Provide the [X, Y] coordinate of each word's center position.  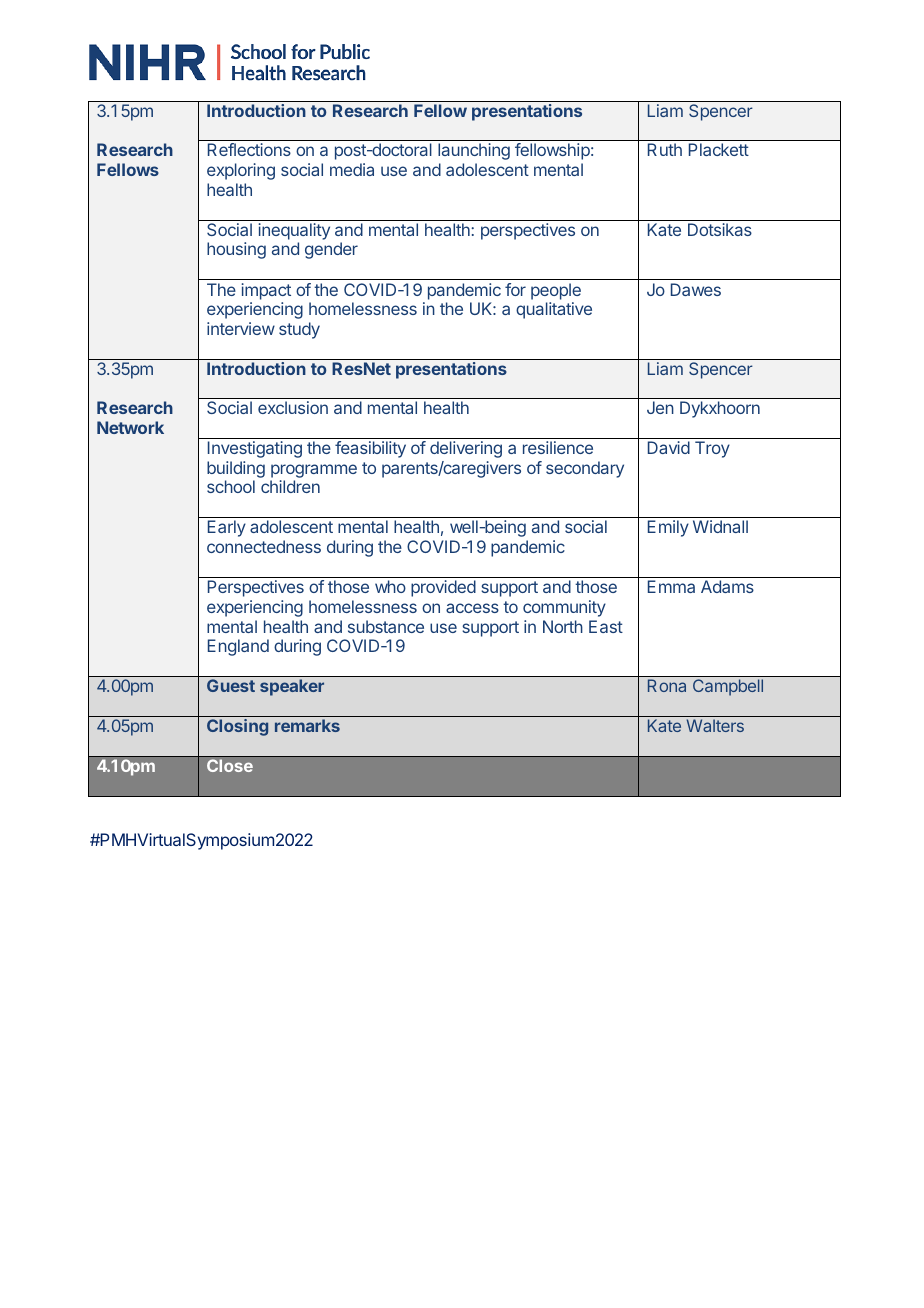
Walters [715, 725]
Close [230, 765]
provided [443, 588]
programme [313, 472]
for [515, 289]
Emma [671, 586]
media [352, 169]
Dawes [696, 289]
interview [241, 328]
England [238, 647]
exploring [241, 171]
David [669, 447]
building [236, 471]
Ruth [665, 149]
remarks [307, 725]
